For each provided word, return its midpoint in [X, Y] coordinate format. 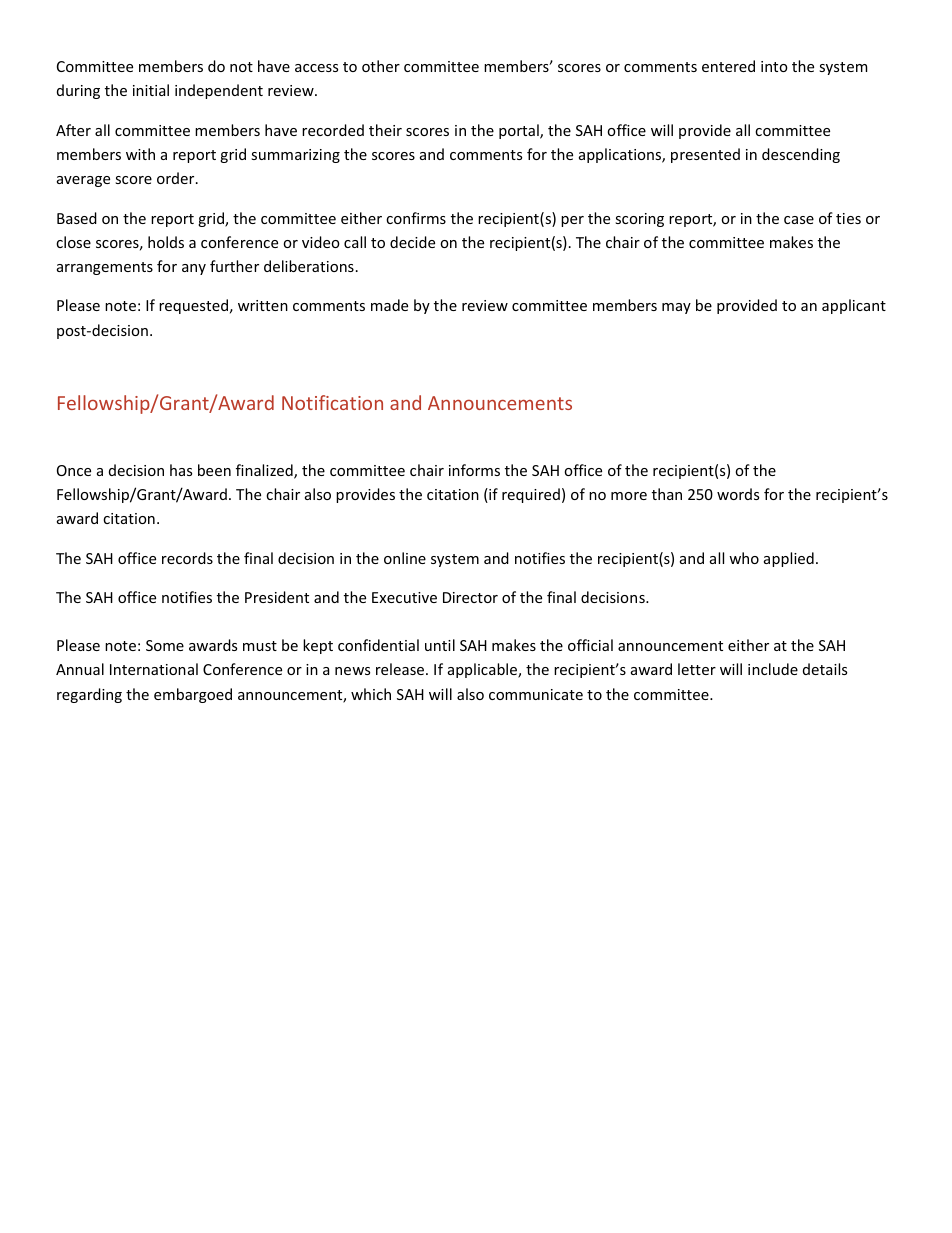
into [774, 66]
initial [151, 90]
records [187, 558]
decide [412, 242]
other [381, 66]
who [744, 558]
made [389, 305]
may [676, 308]
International [154, 669]
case [799, 220]
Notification [332, 402]
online [405, 558]
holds [166, 242]
